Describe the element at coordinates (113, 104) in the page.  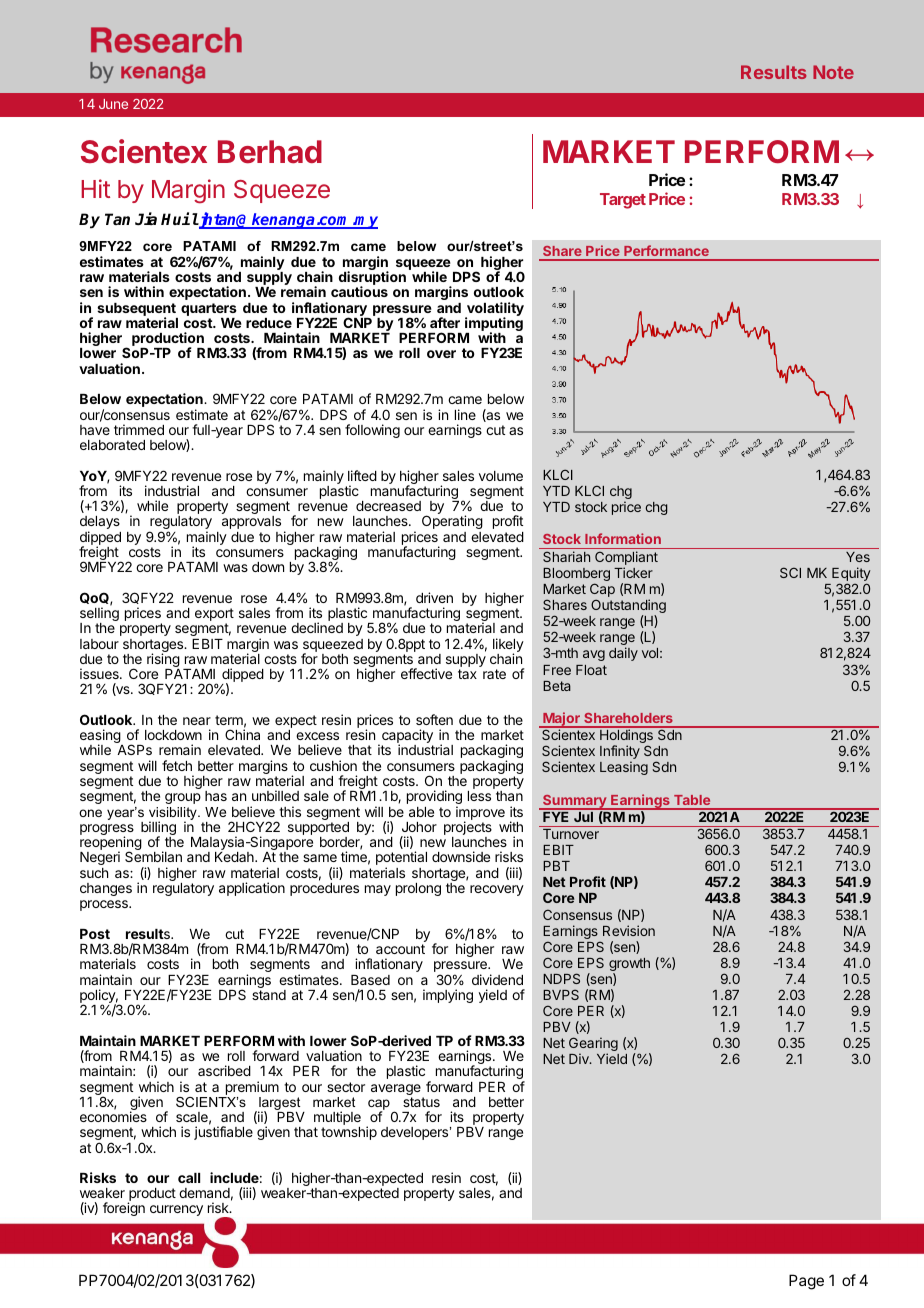
I see `June` at that location.
